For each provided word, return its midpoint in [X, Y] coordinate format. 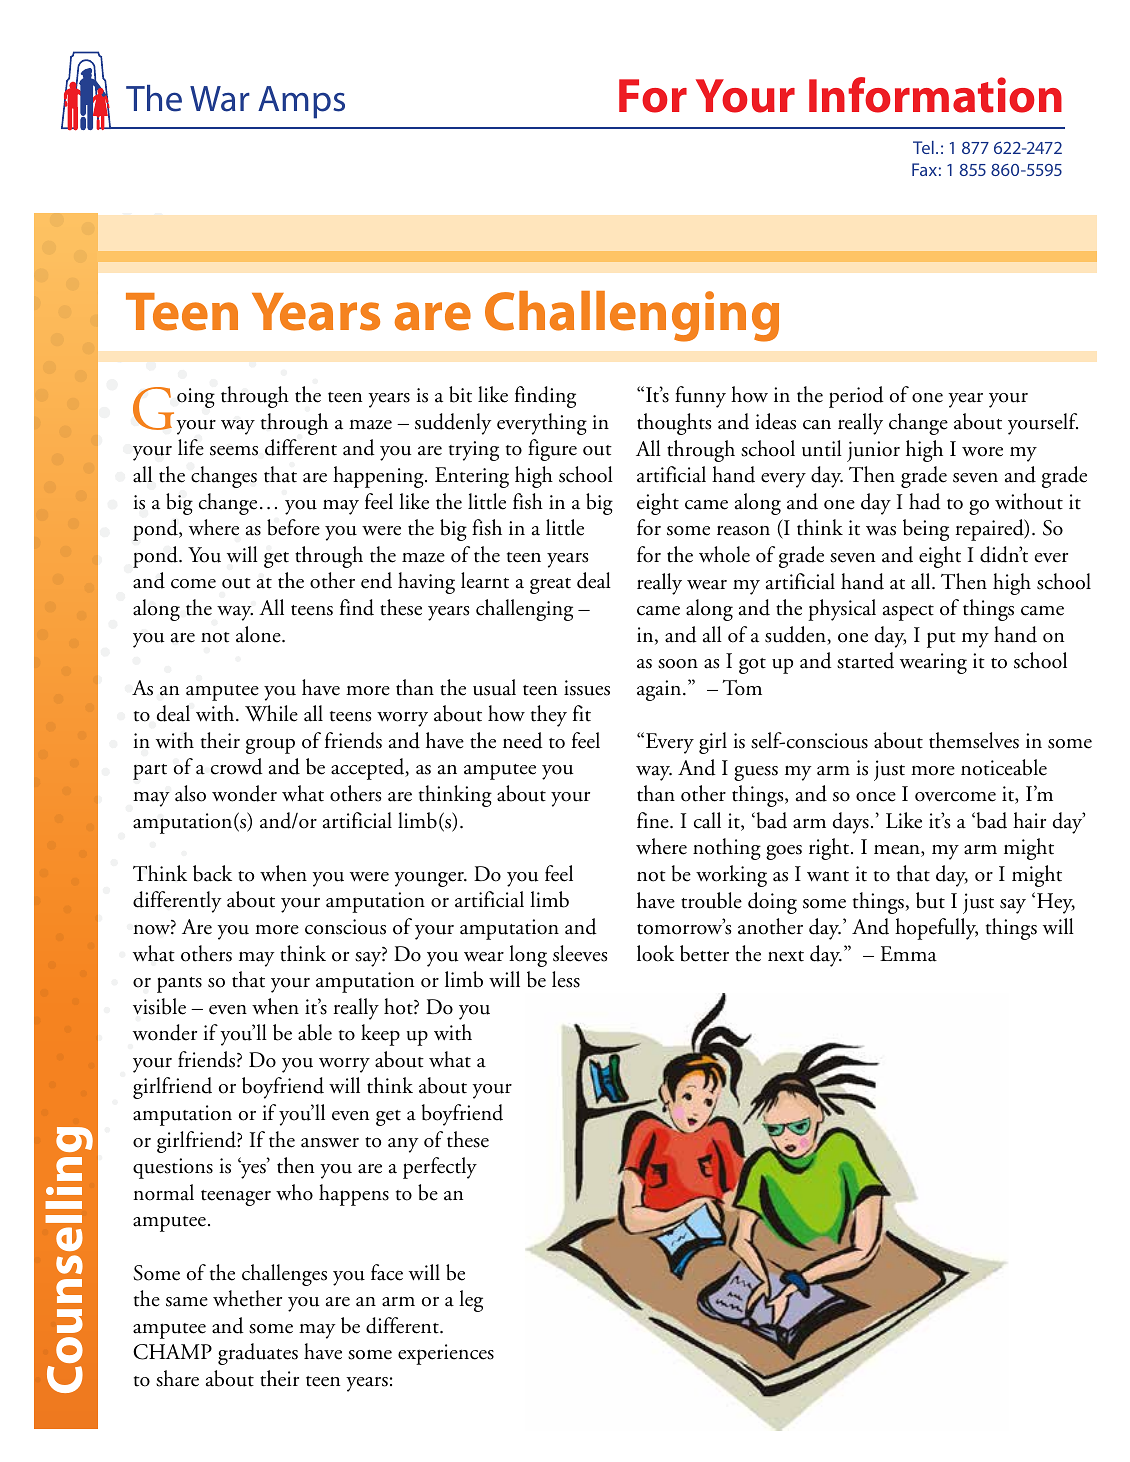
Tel [923, 147]
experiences [446, 1354]
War [220, 99]
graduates [258, 1354]
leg [471, 1301]
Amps [301, 102]
